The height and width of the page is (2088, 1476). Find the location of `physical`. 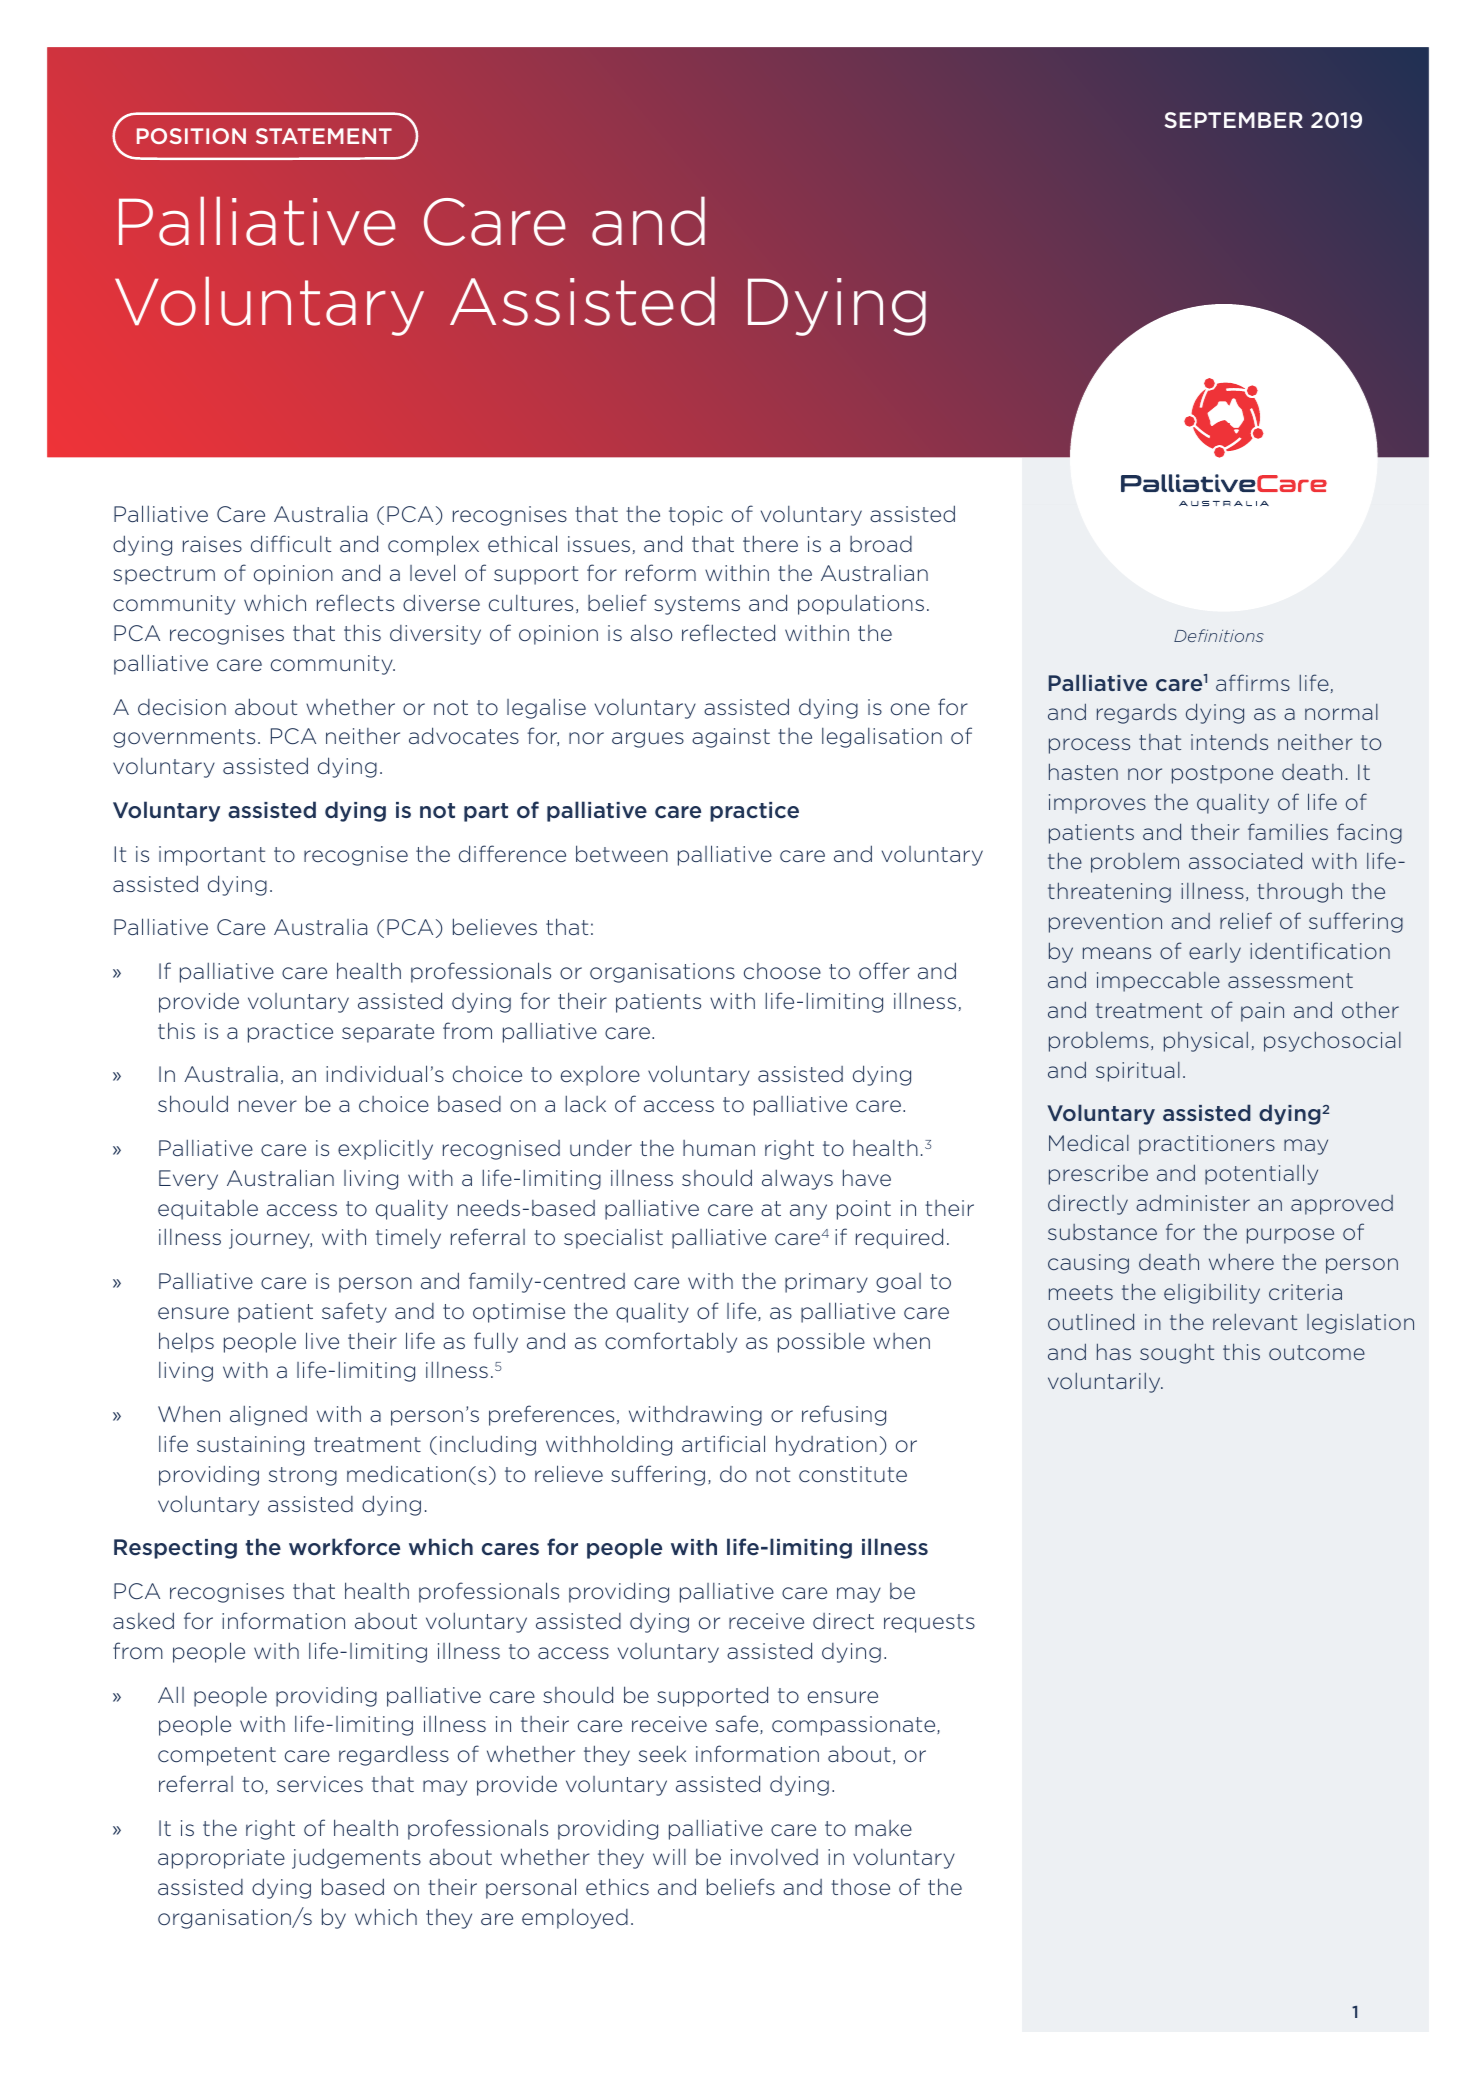

physical is located at coordinates (1206, 1042).
